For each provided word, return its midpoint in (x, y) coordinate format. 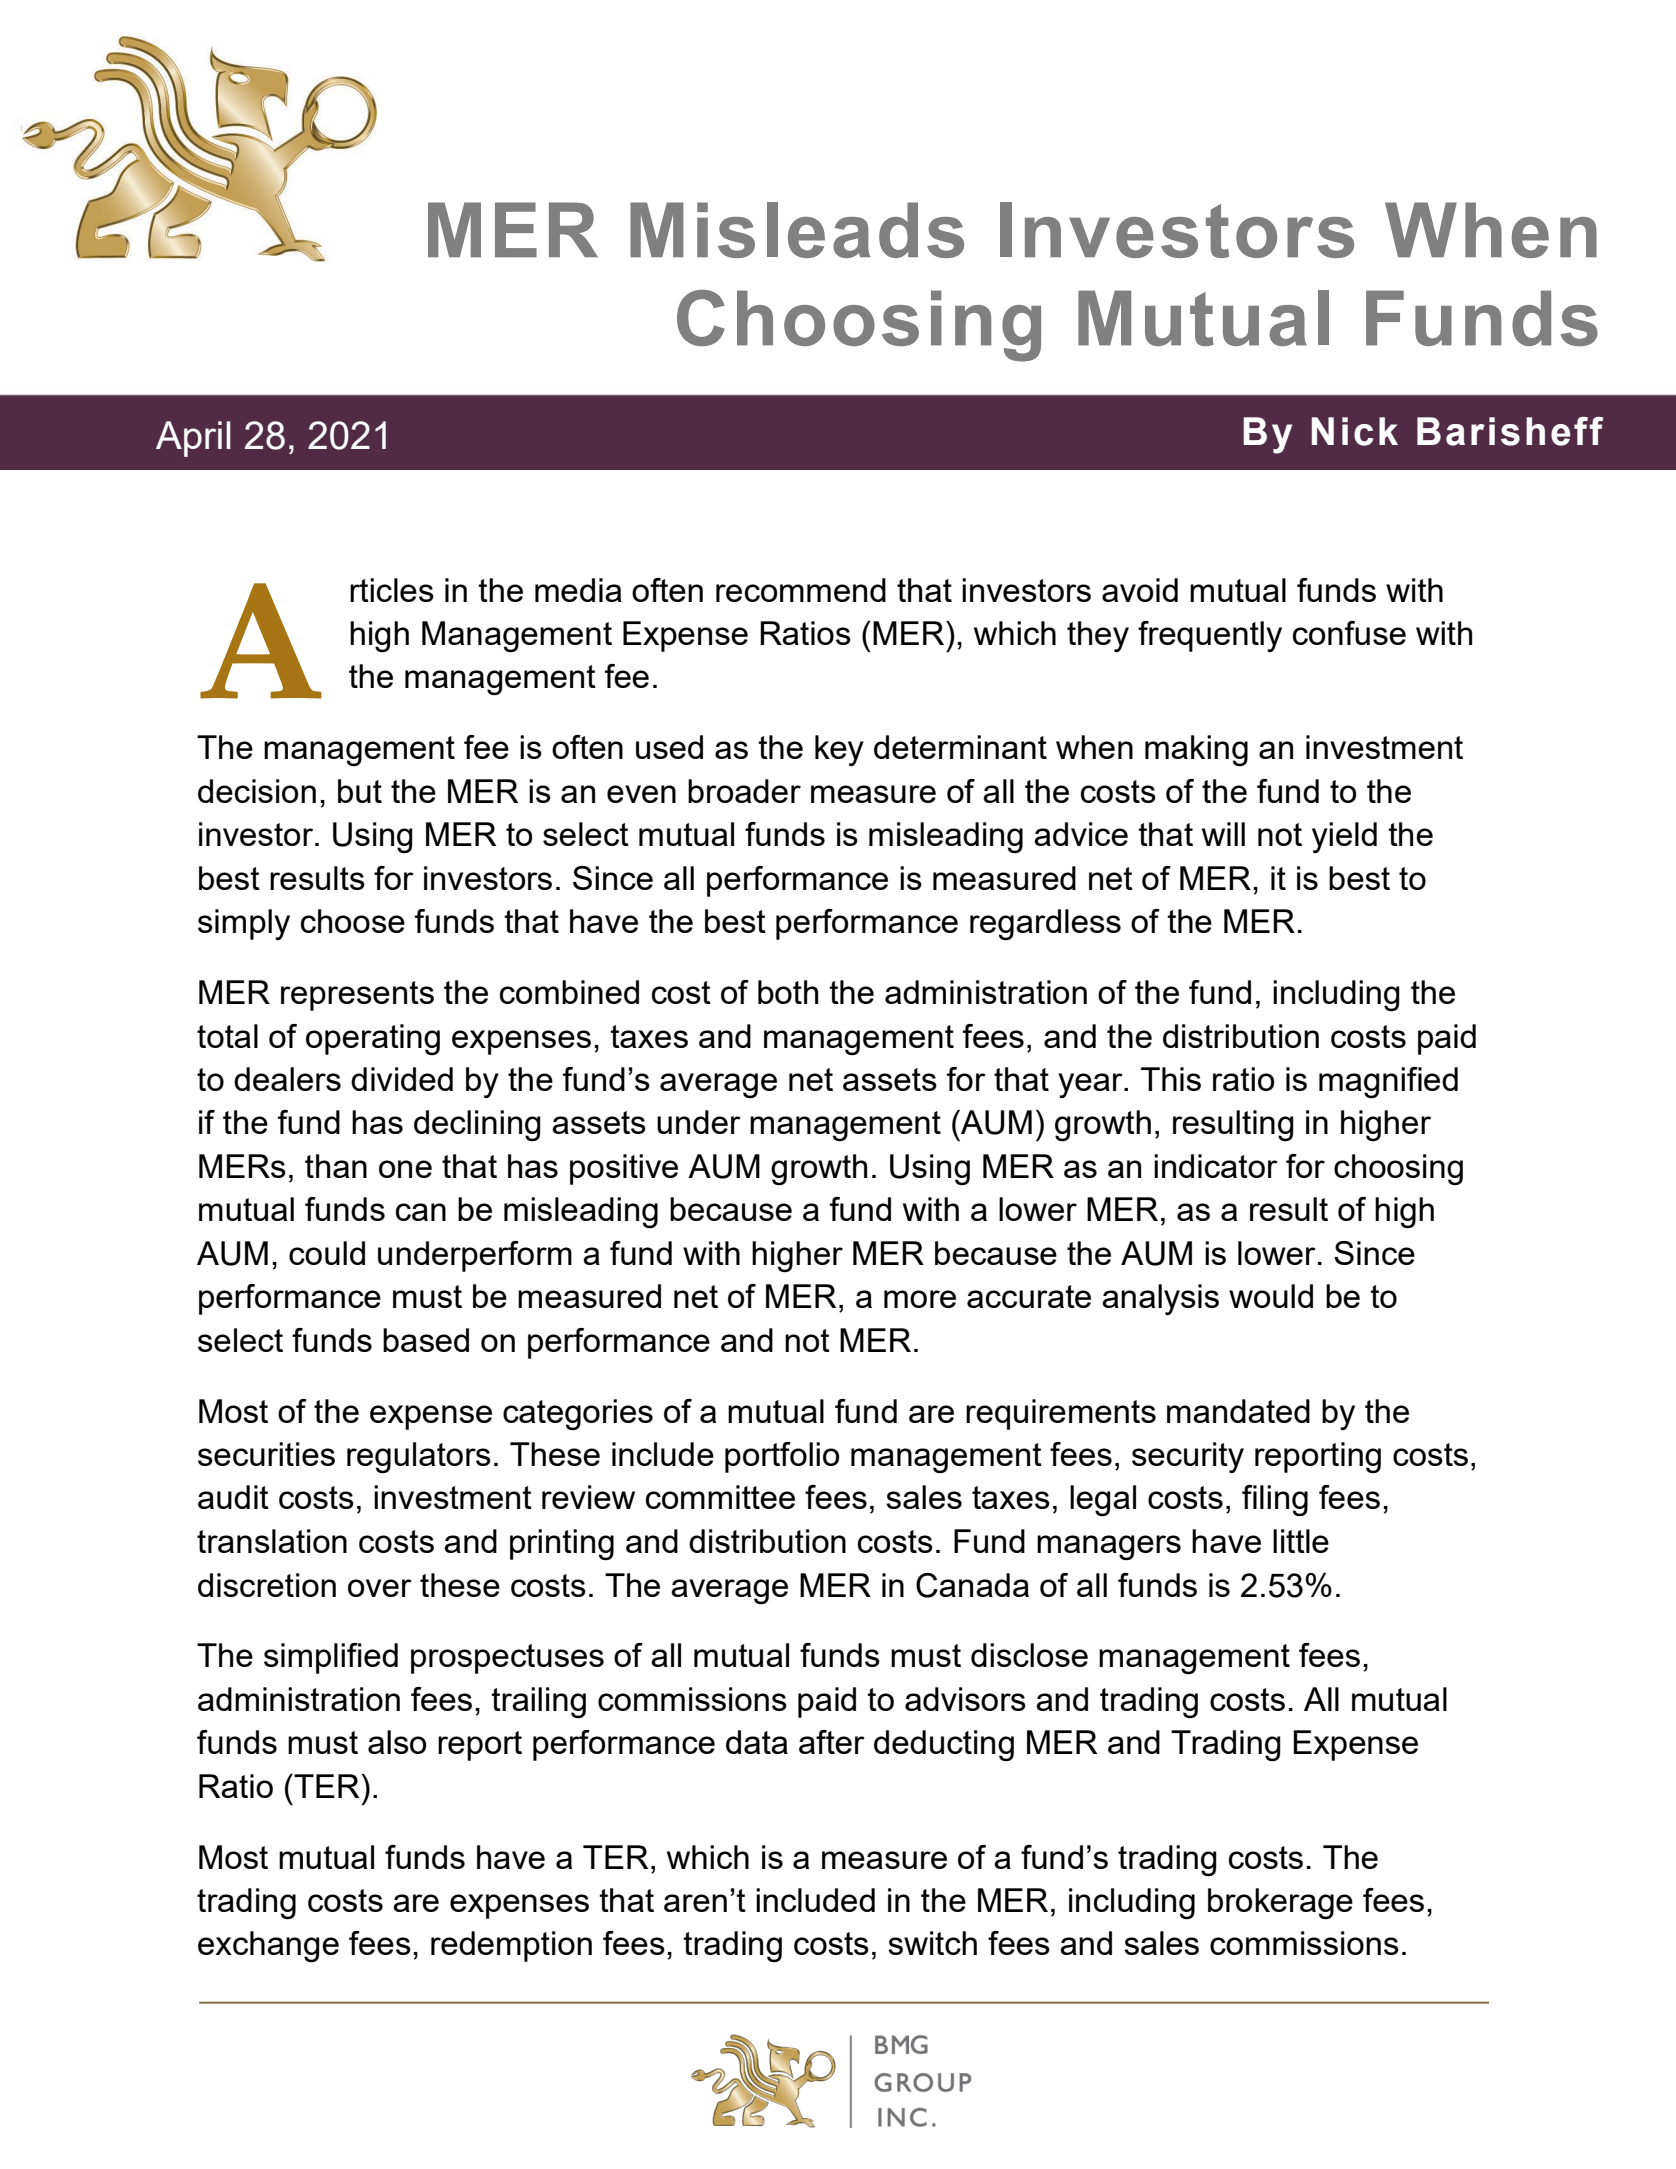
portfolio (782, 1457)
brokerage (1280, 1904)
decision (257, 791)
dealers (287, 1079)
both (788, 992)
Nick (1355, 431)
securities (266, 1454)
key (839, 750)
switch (932, 1943)
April (193, 439)
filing (1275, 1501)
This (1171, 1079)
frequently (1210, 636)
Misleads (797, 230)
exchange (268, 1947)
